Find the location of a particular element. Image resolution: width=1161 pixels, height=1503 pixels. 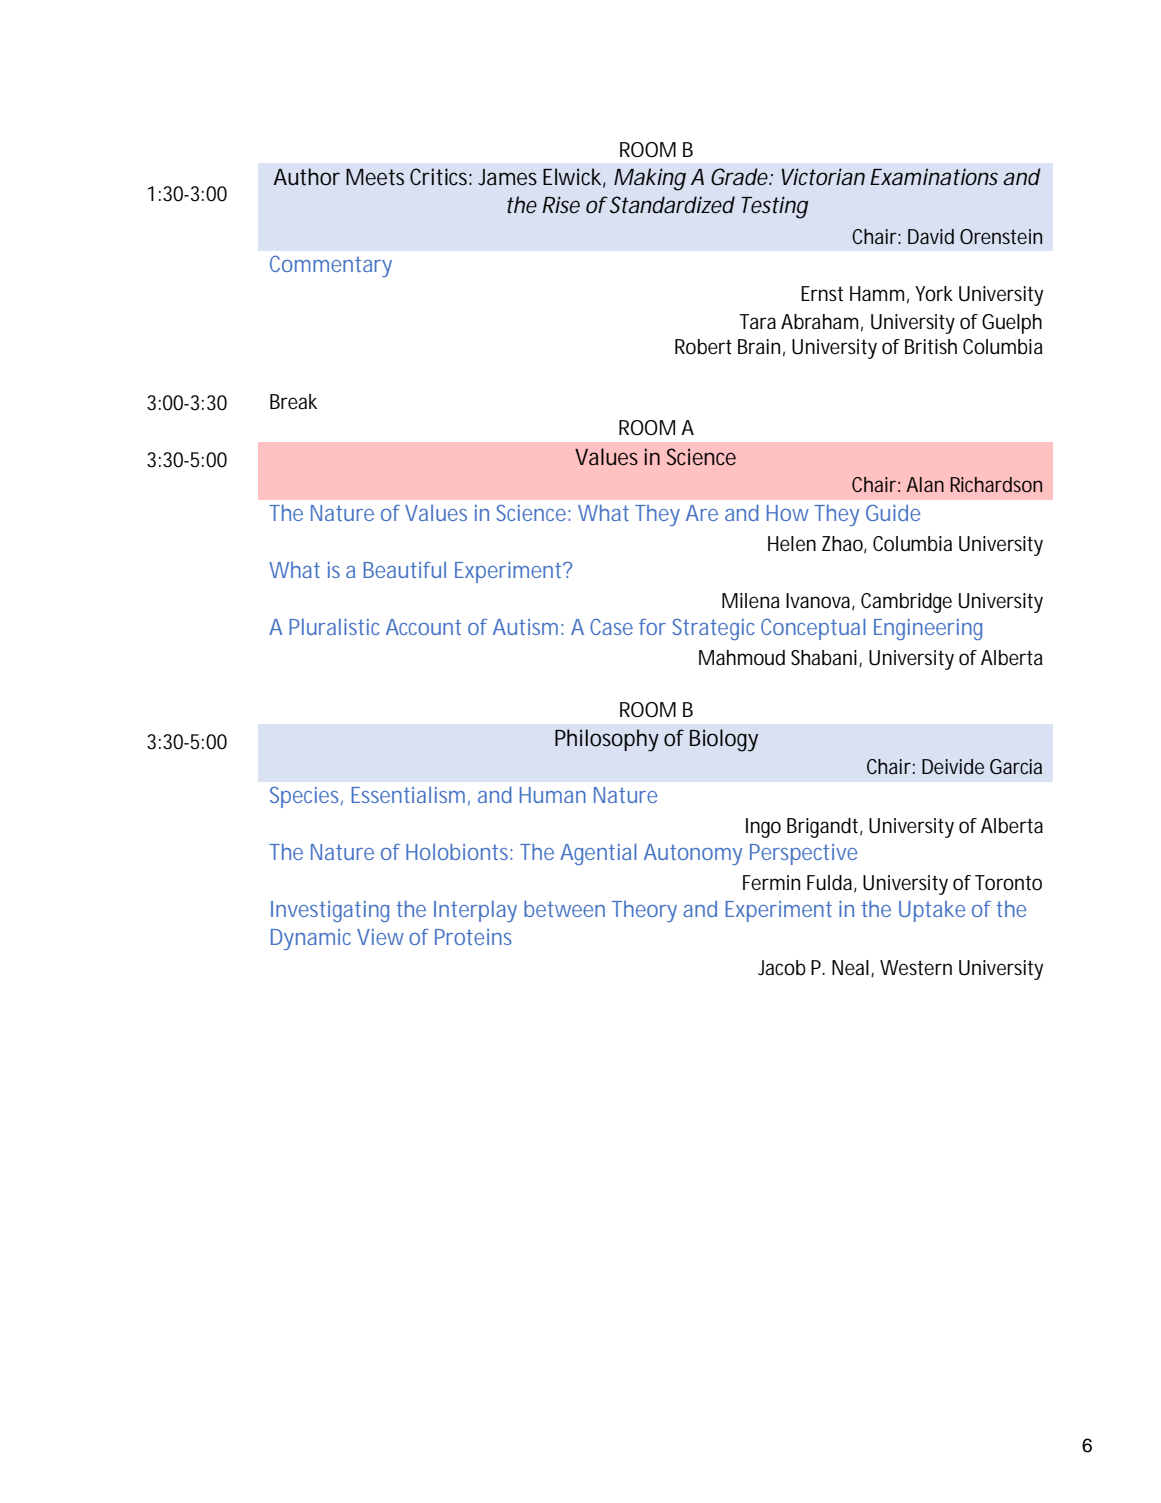

for is located at coordinates (652, 627).
